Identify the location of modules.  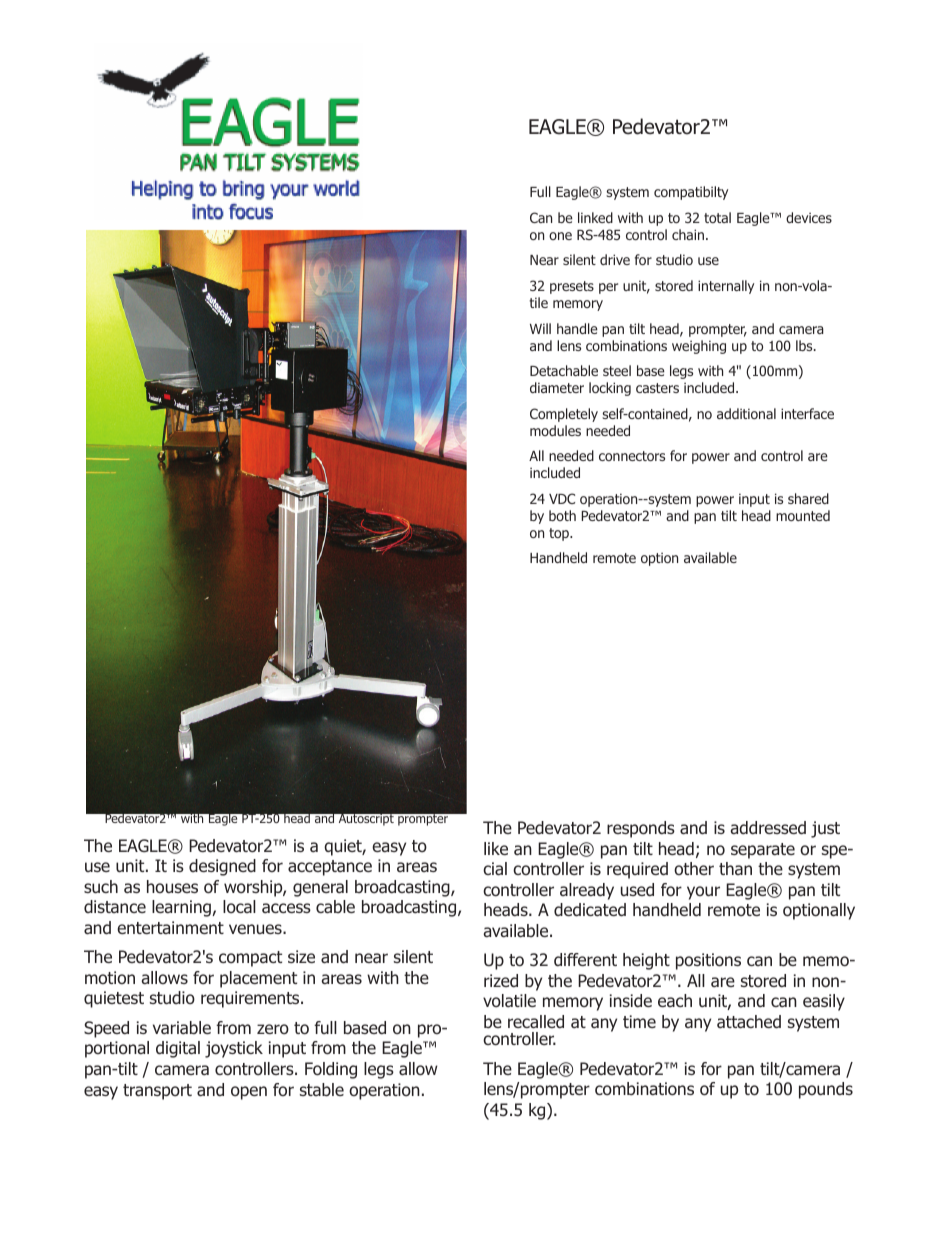
(555, 430).
